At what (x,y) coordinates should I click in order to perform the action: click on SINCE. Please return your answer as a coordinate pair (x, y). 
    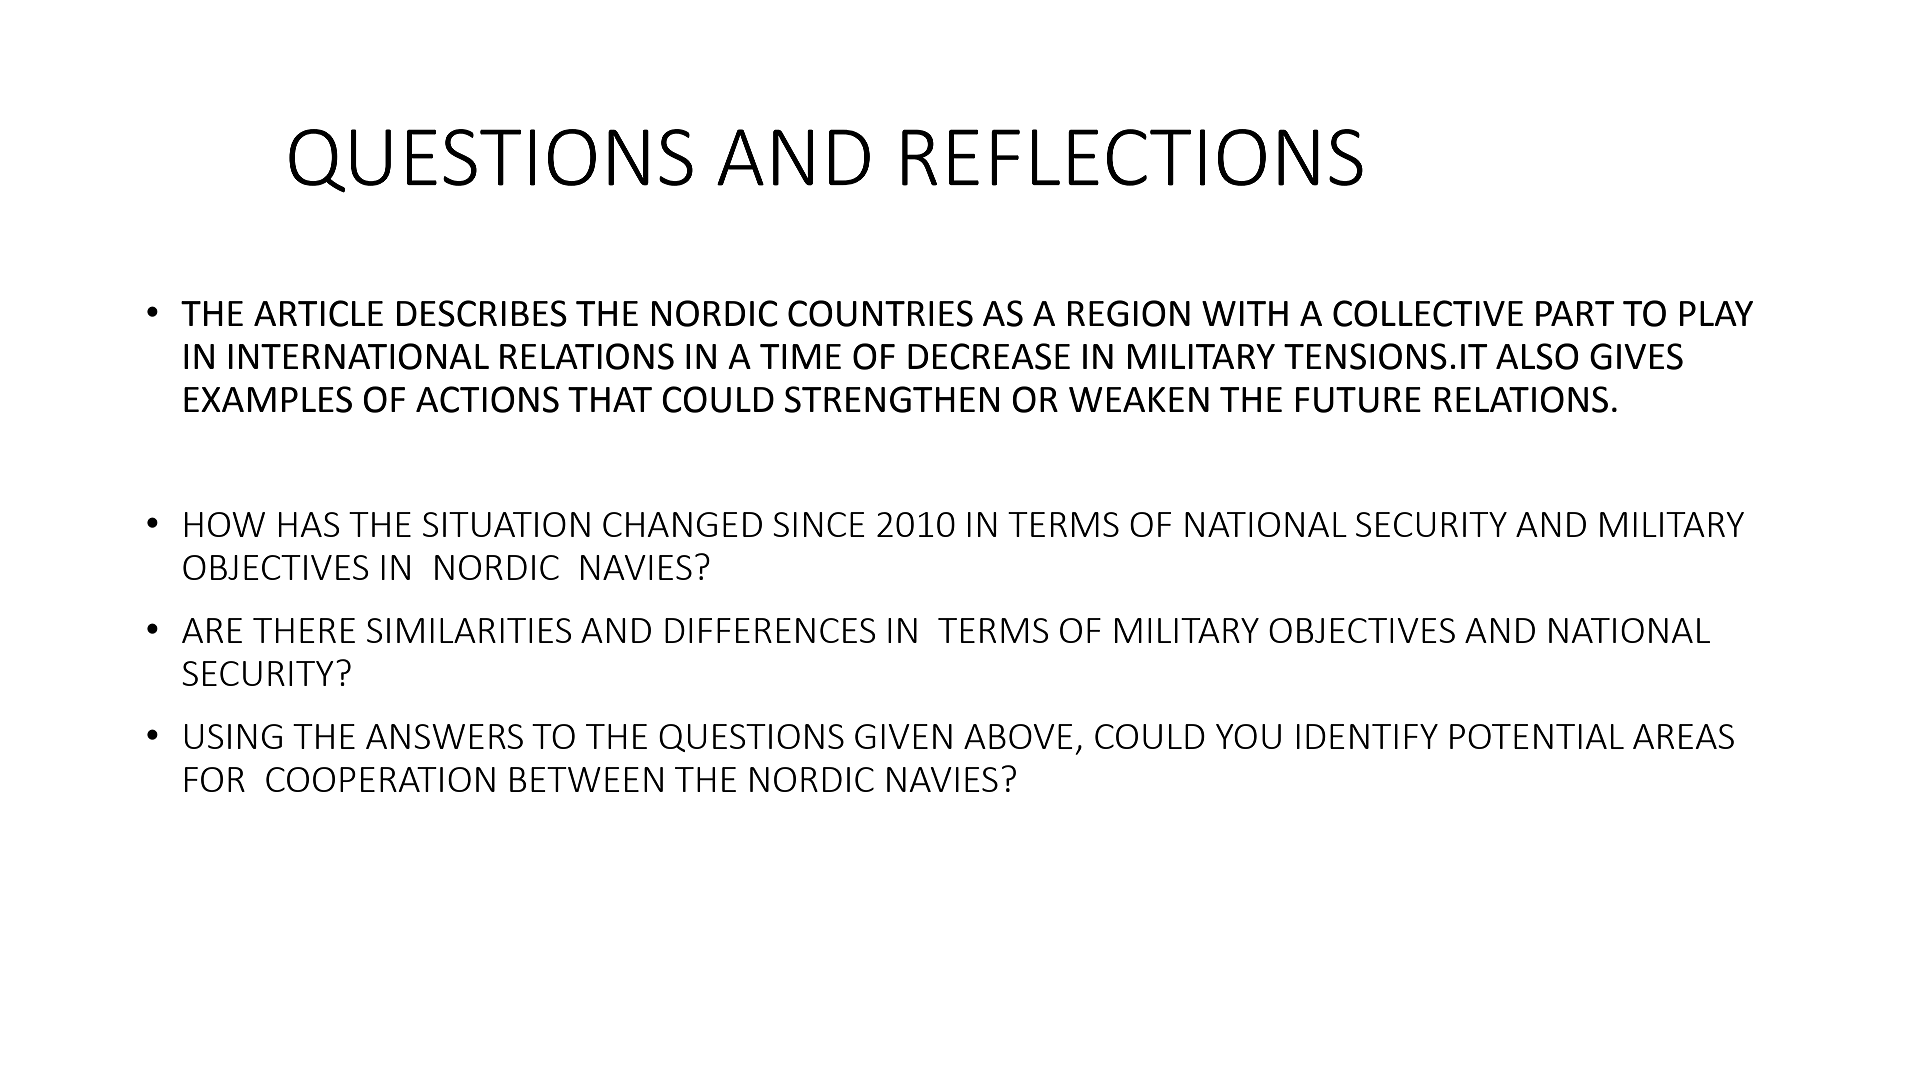
    Looking at the image, I should click on (819, 524).
